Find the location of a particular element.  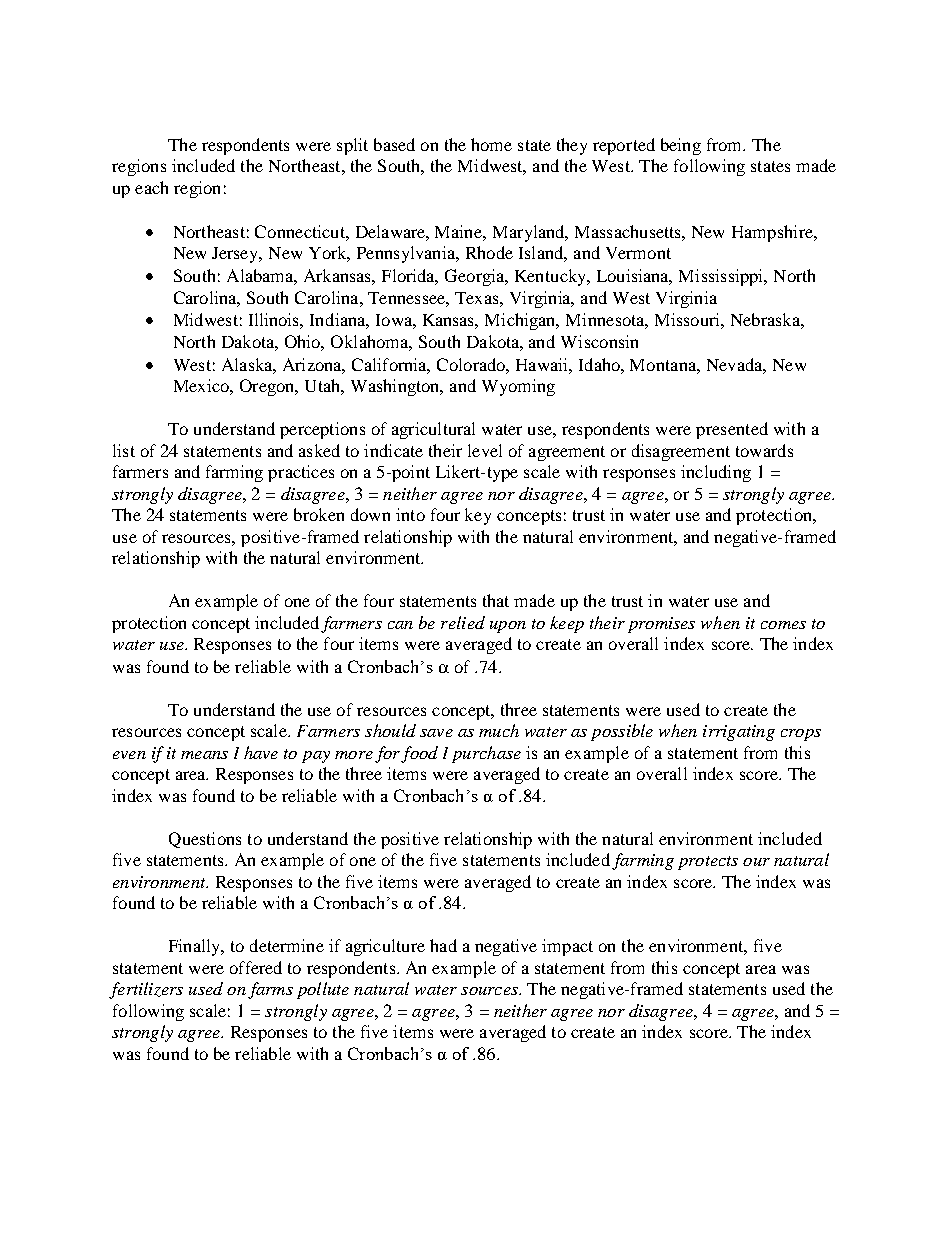

irrigating is located at coordinates (739, 733).
